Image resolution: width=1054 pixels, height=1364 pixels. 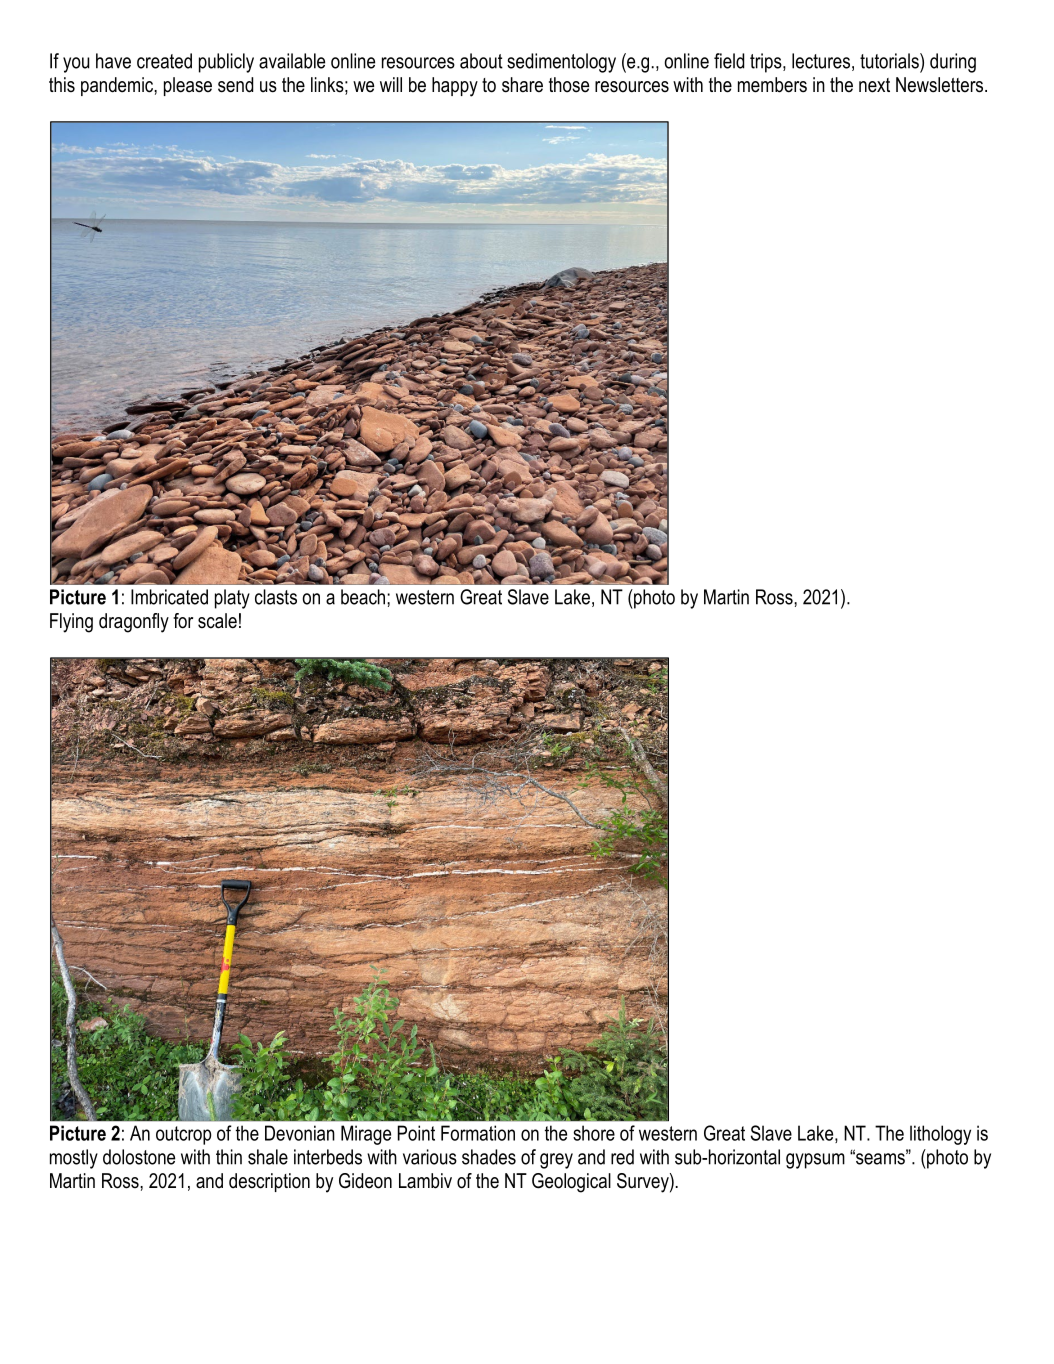 What do you see at coordinates (815, 1161) in the page?
I see `gypsum` at bounding box center [815, 1161].
